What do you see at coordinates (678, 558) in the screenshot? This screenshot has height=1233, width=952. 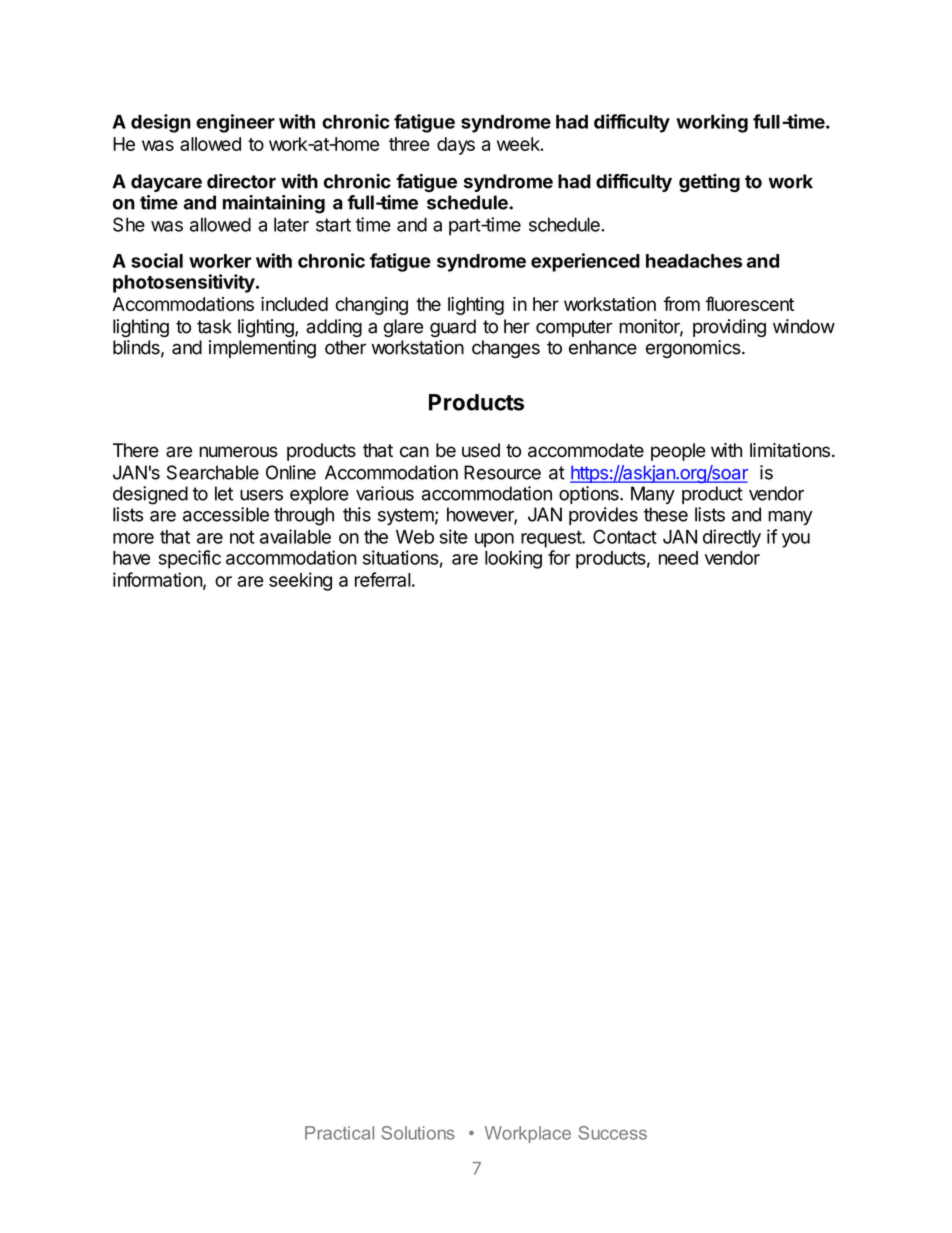 I see `need` at bounding box center [678, 558].
